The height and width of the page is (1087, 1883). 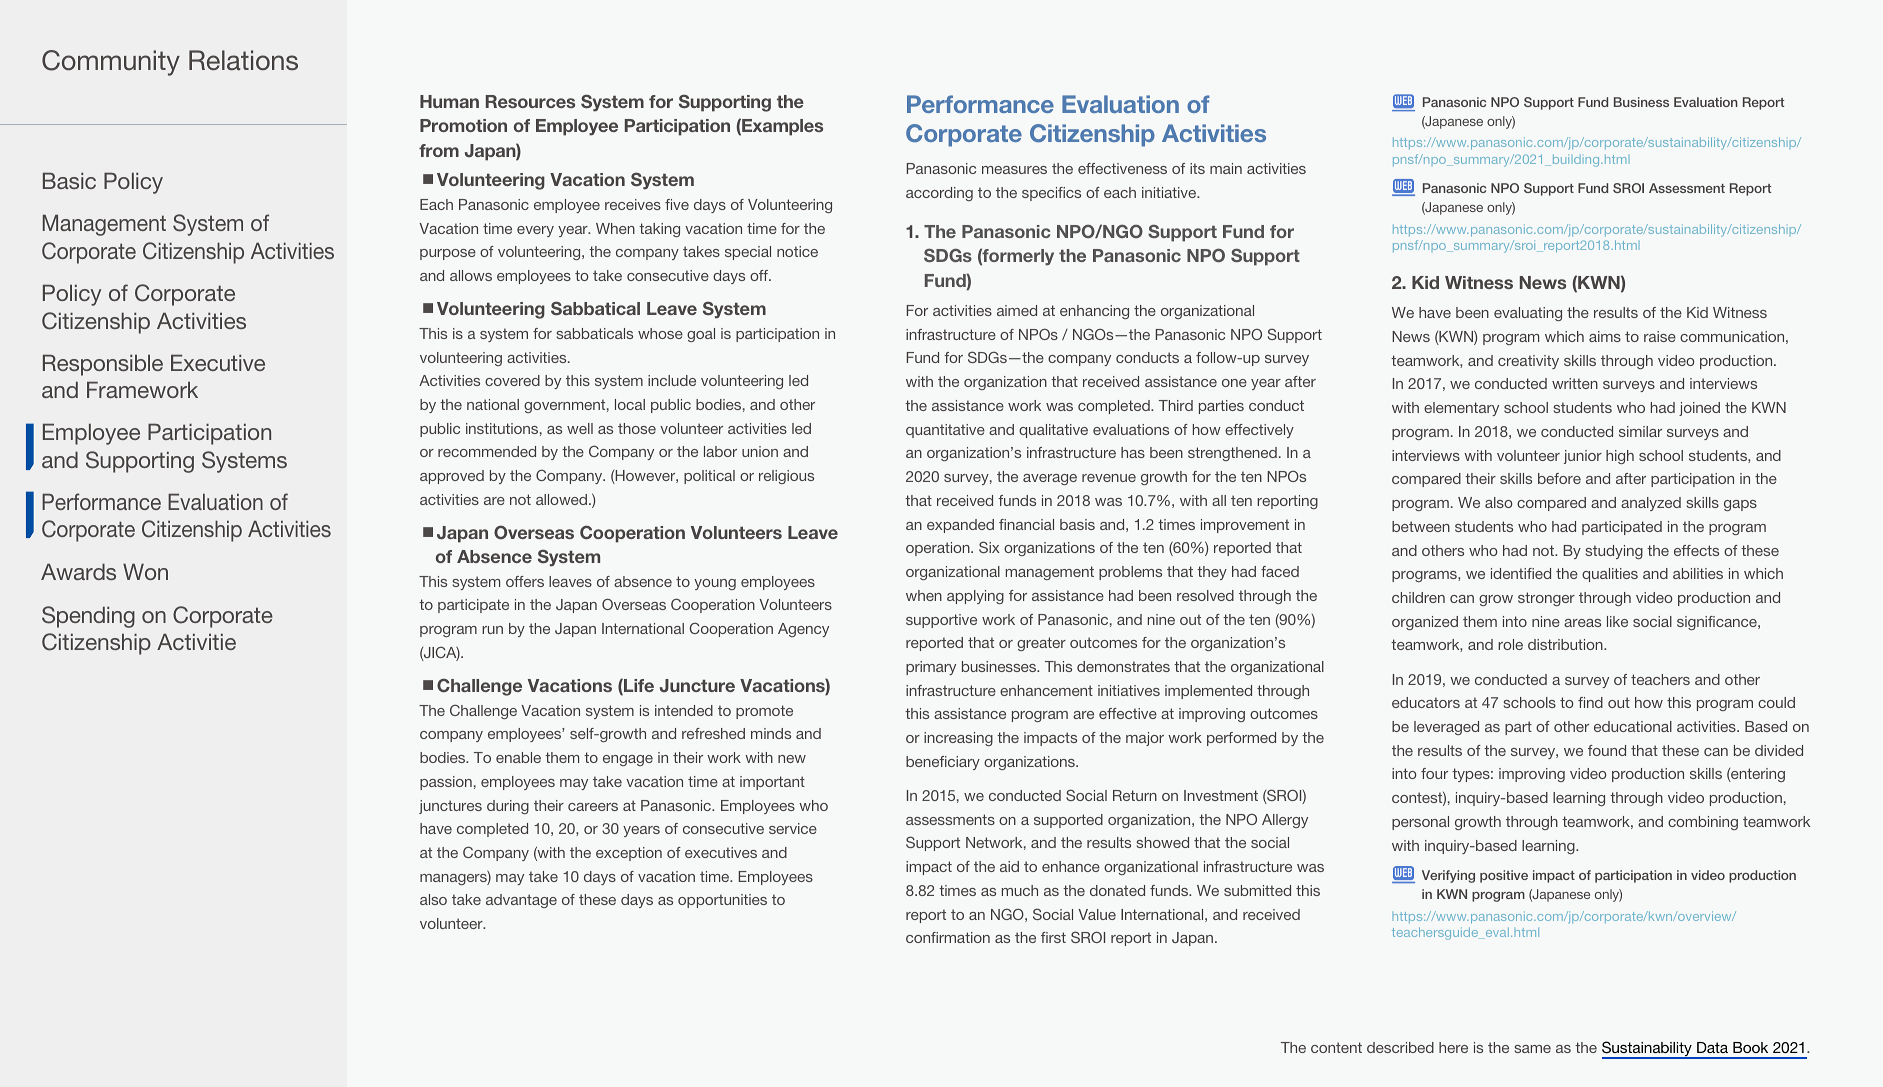 What do you see at coordinates (521, 901) in the page?
I see `advantage` at bounding box center [521, 901].
